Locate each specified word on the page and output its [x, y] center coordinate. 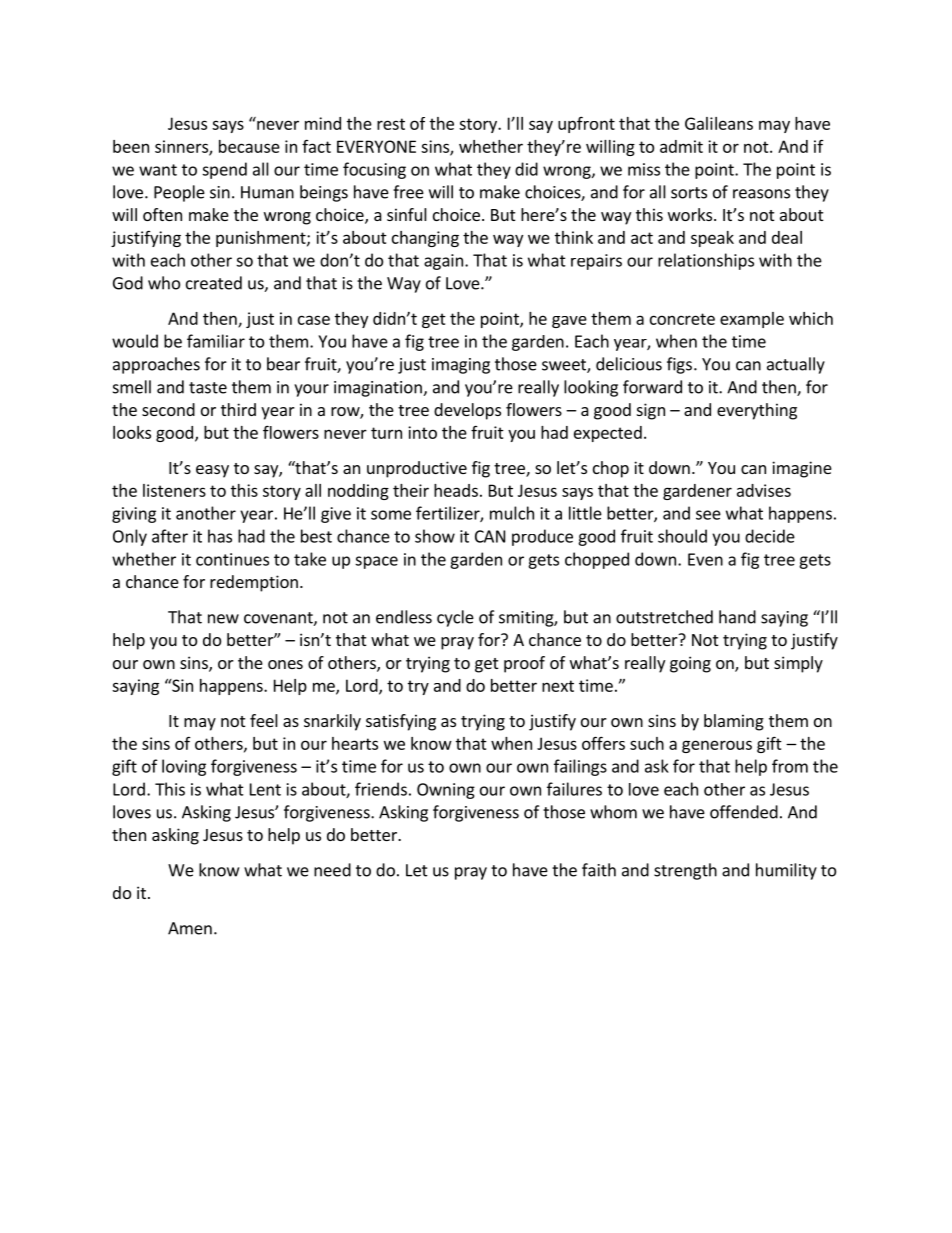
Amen [190, 928]
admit [681, 146]
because [249, 146]
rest [391, 124]
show [435, 536]
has [220, 536]
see [708, 515]
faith [599, 870]
